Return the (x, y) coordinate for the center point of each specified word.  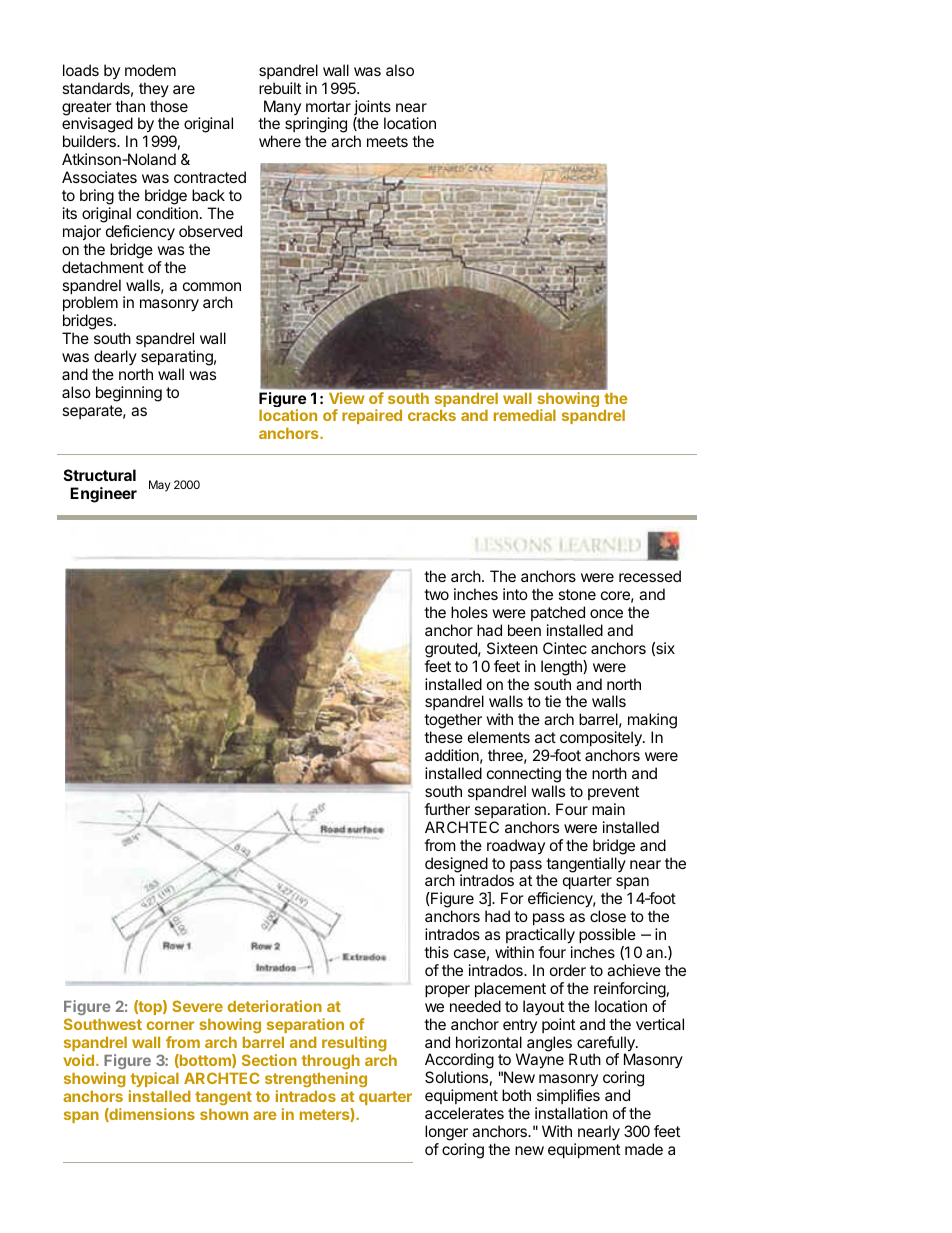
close (608, 916)
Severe (197, 1006)
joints (372, 109)
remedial (525, 415)
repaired (372, 416)
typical (155, 1079)
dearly (115, 357)
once (606, 613)
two (436, 594)
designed (456, 866)
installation (571, 1113)
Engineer (103, 495)
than (130, 106)
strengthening (316, 1079)
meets (387, 141)
